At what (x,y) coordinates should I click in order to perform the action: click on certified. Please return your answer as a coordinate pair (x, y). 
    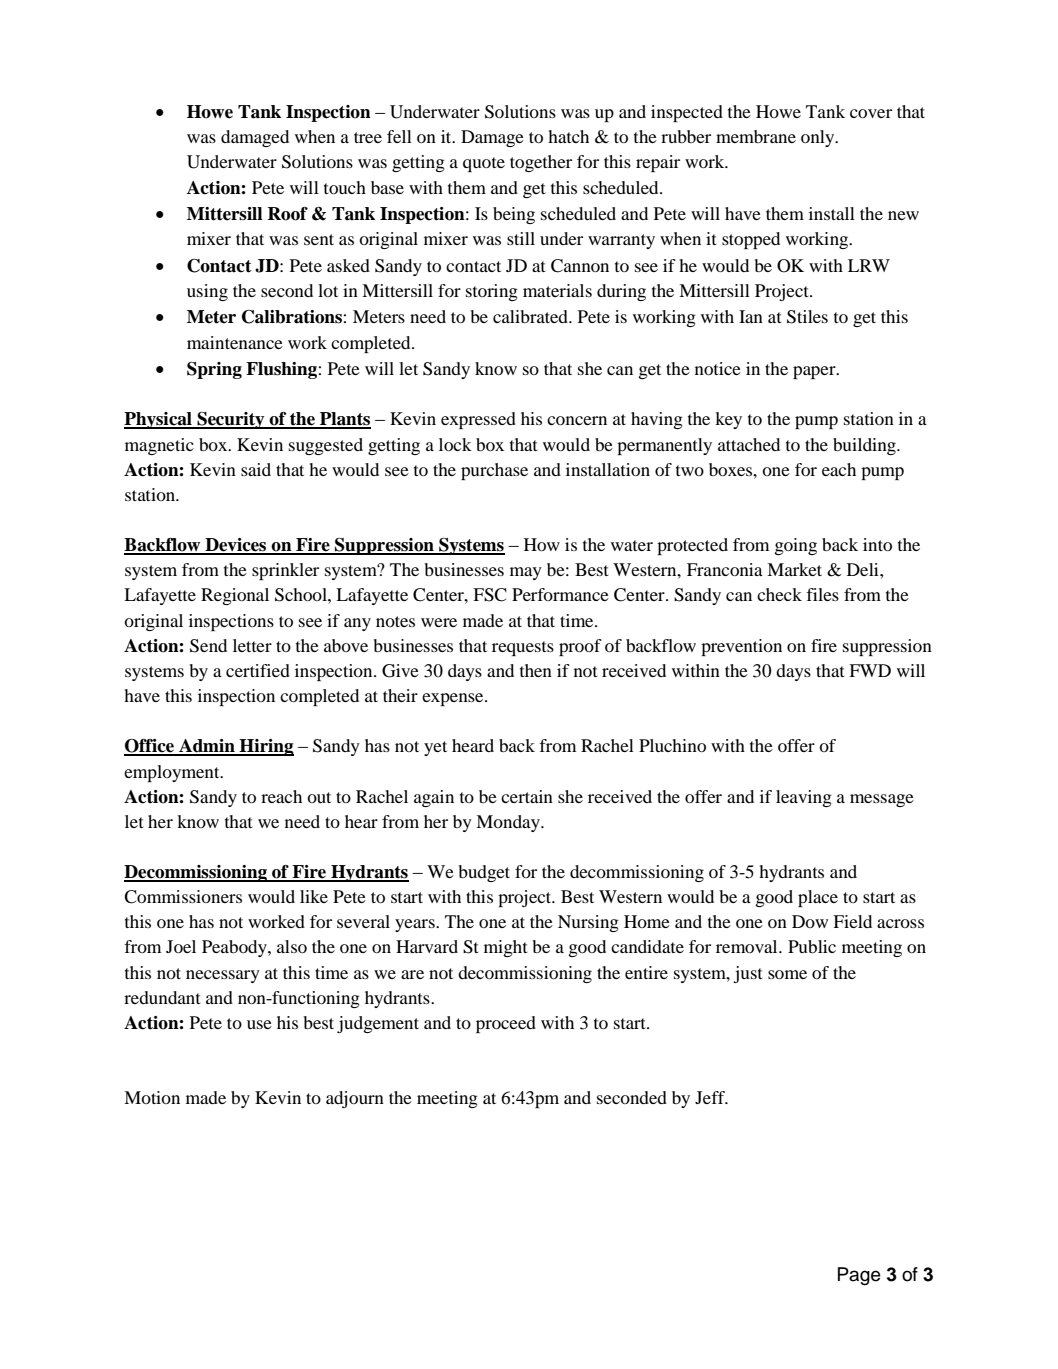
    Looking at the image, I should click on (258, 670).
